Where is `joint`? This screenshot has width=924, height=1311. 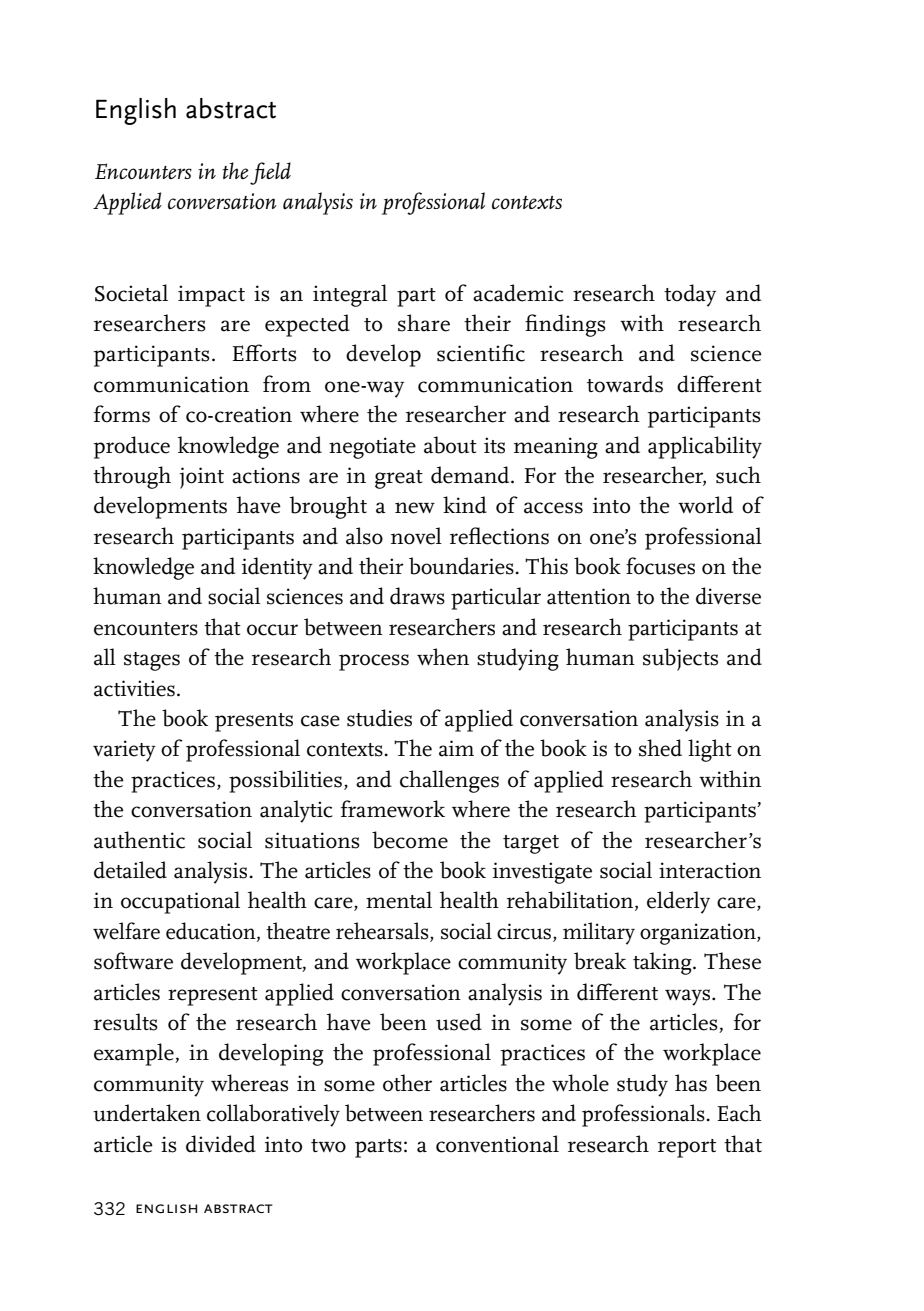
joint is located at coordinates (202, 478).
